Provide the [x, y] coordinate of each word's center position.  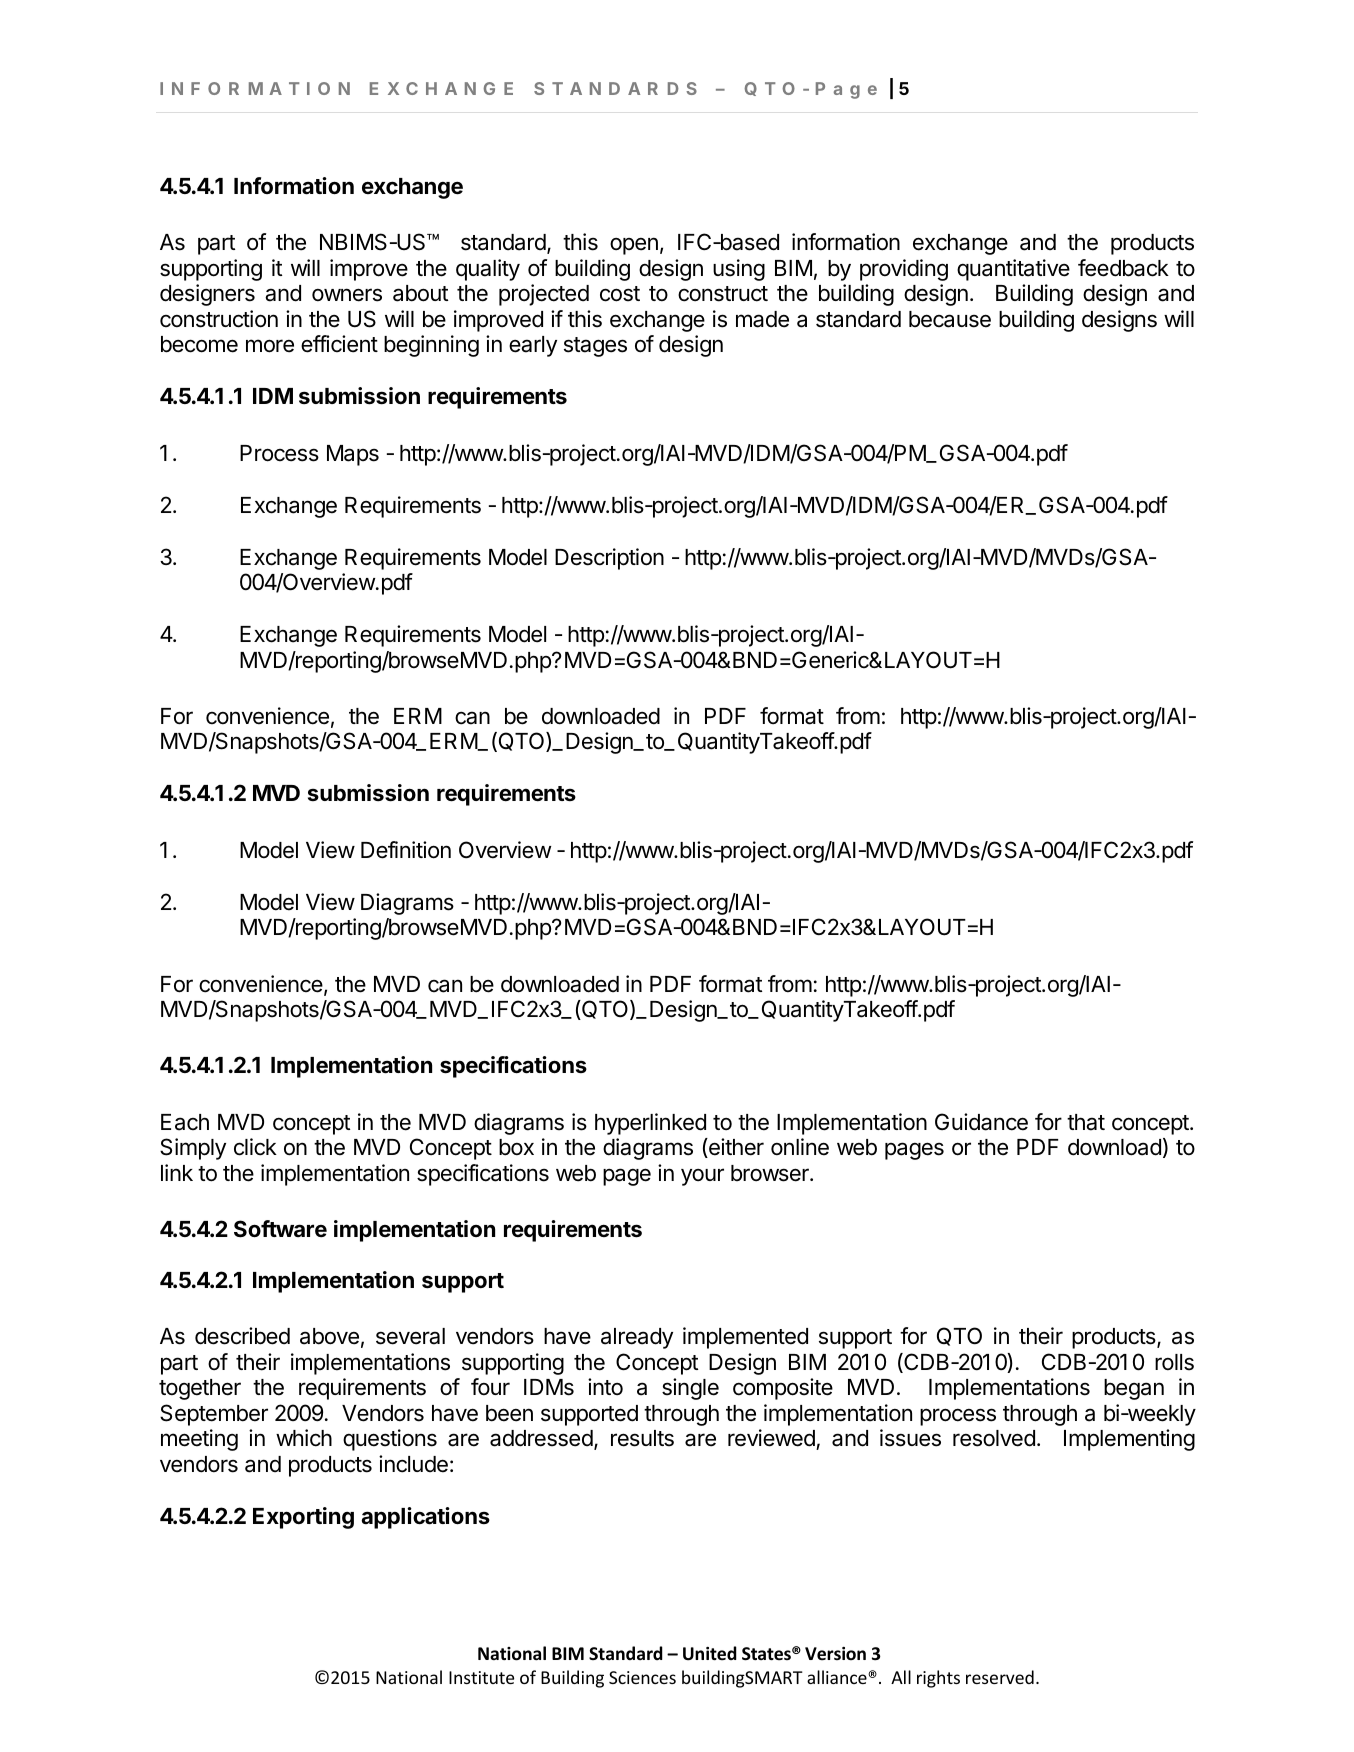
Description [609, 559]
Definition [406, 850]
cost [620, 294]
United [710, 1653]
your [702, 1177]
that [1086, 1122]
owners [347, 295]
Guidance [981, 1122]
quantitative [1013, 270]
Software [280, 1229]
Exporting [303, 1518]
